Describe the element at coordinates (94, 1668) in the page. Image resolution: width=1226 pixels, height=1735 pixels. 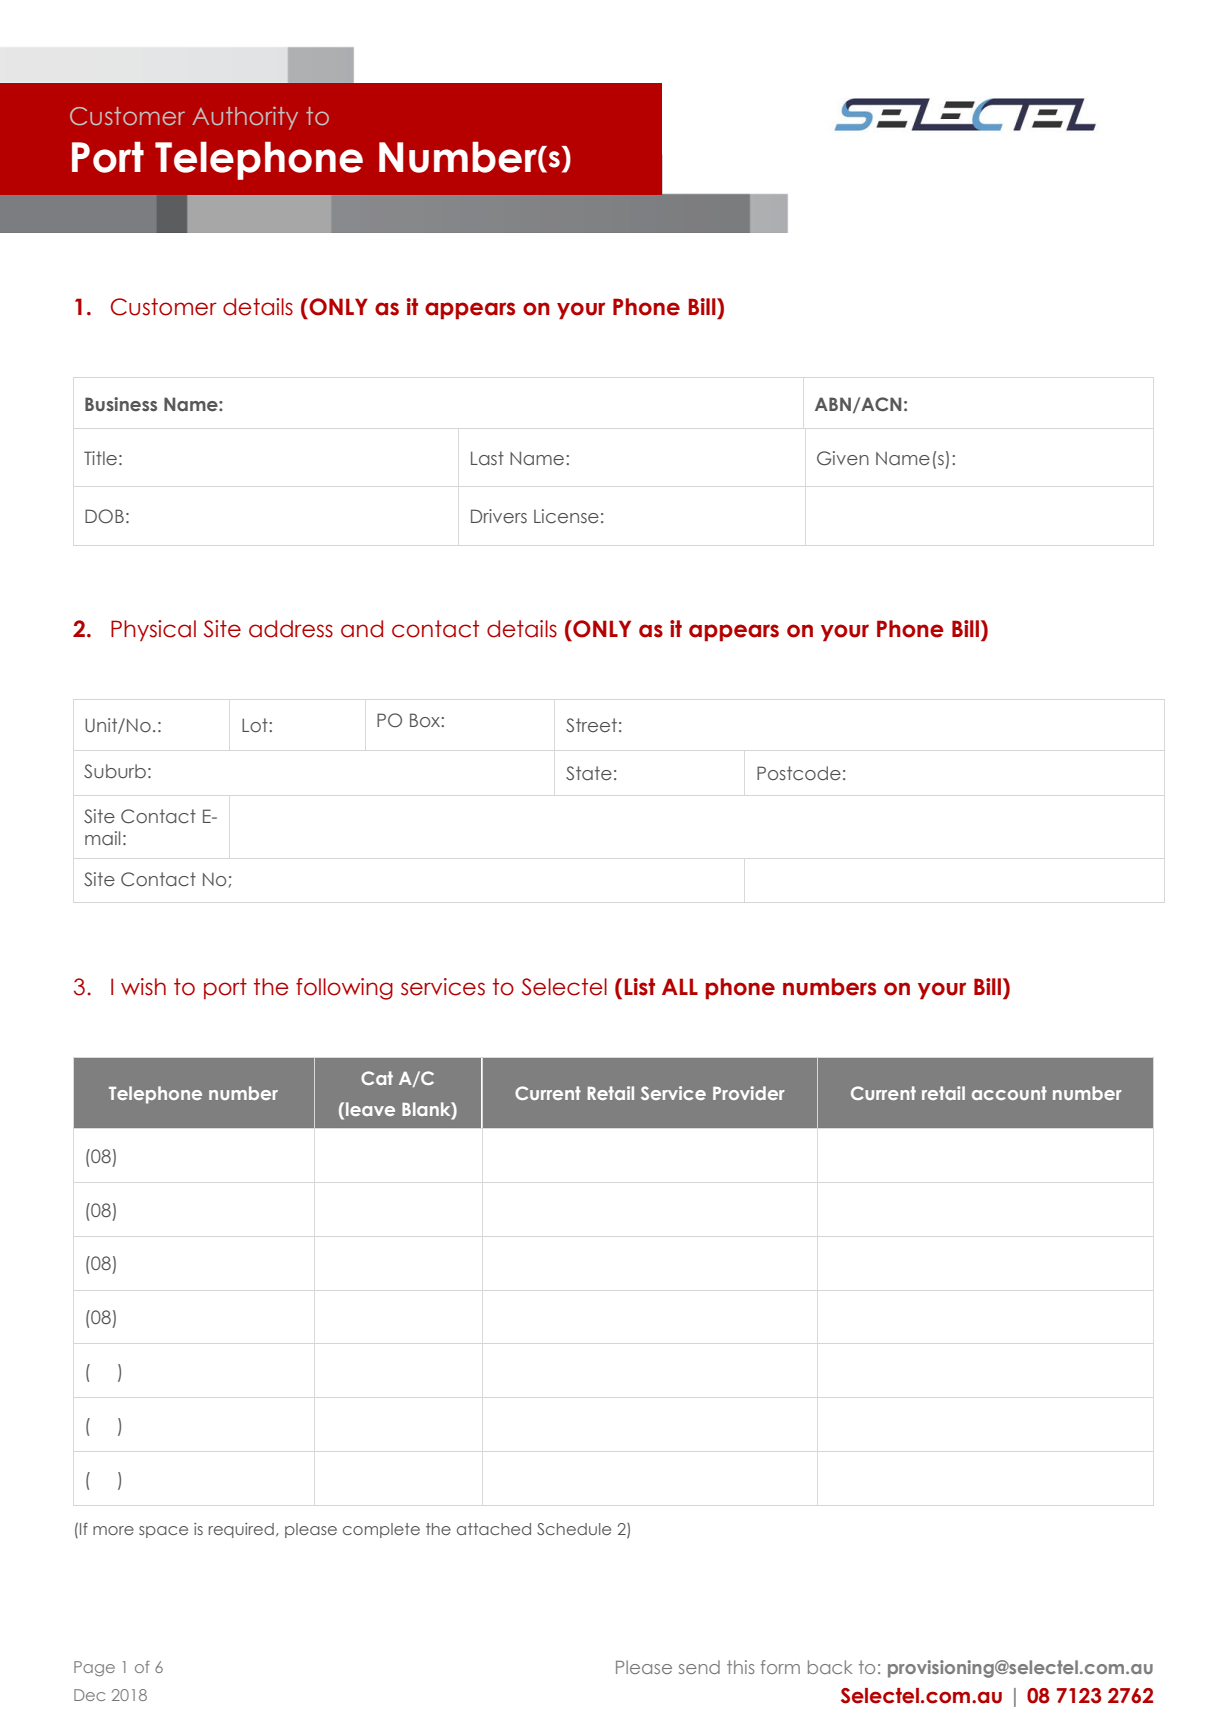
I see `Page` at that location.
